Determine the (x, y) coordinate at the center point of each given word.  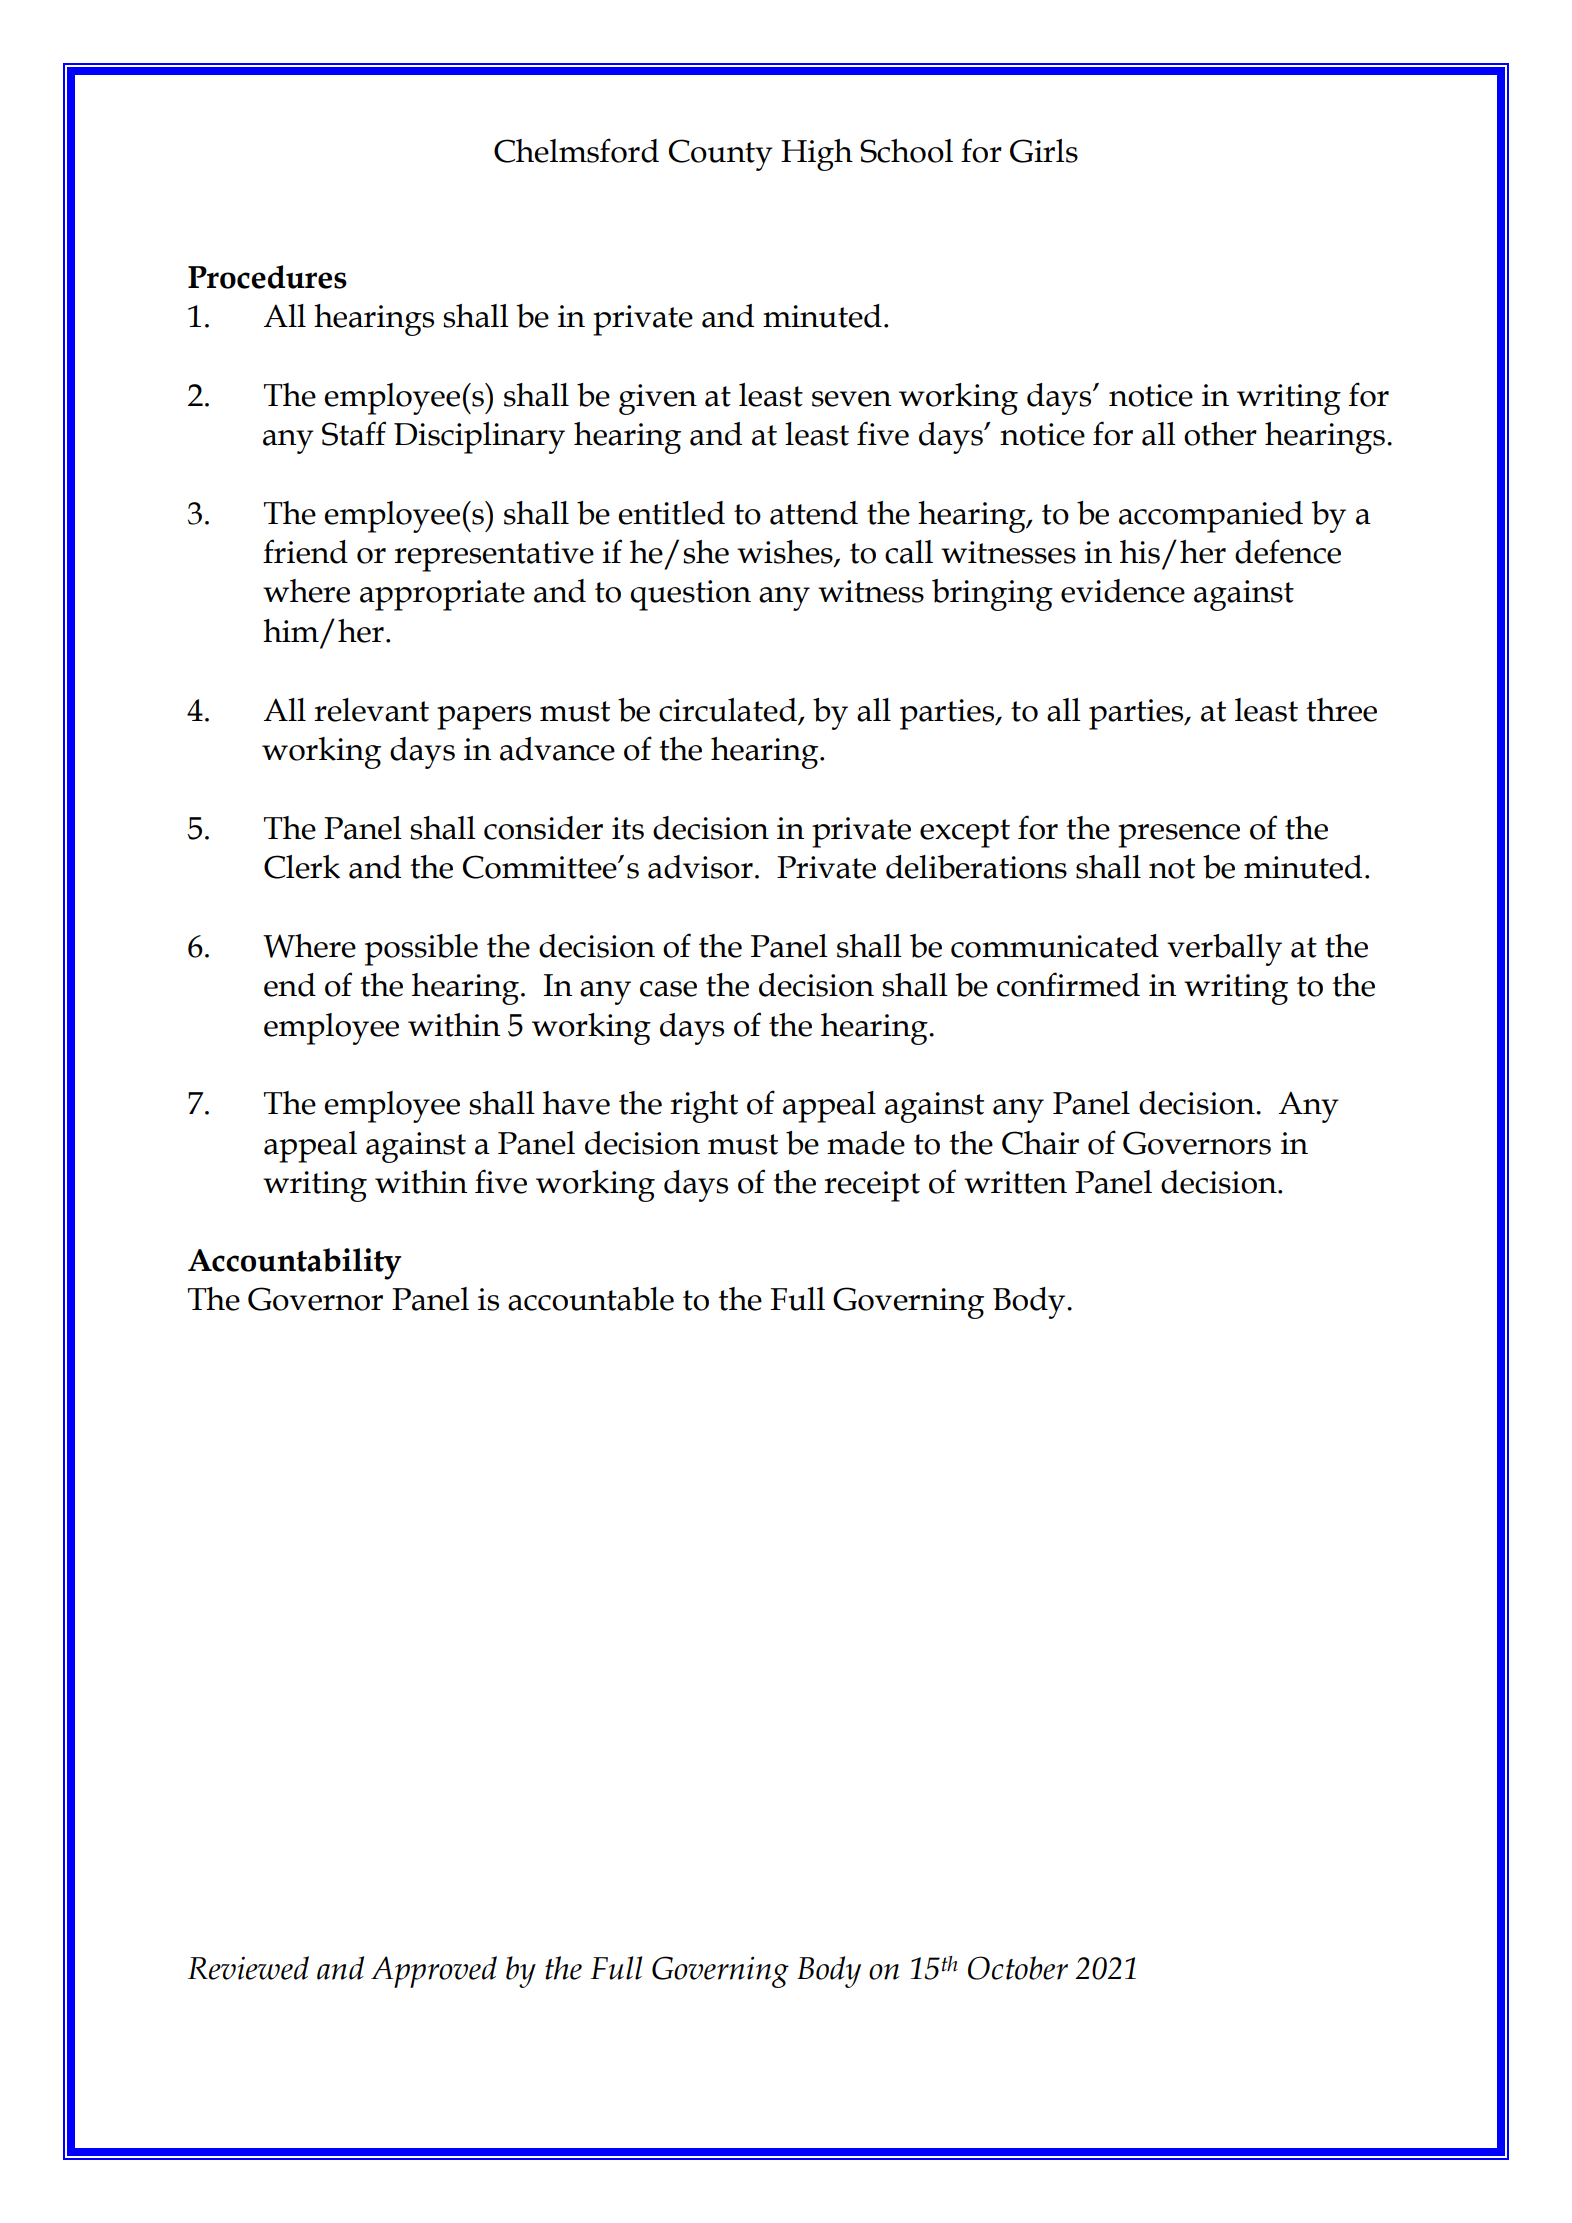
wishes (786, 553)
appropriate (442, 595)
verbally (1224, 950)
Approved (434, 1972)
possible (421, 950)
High (817, 155)
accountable (591, 1299)
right (704, 1107)
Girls (1044, 151)
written (1015, 1182)
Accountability (294, 1264)
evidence (1123, 591)
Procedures (267, 277)
